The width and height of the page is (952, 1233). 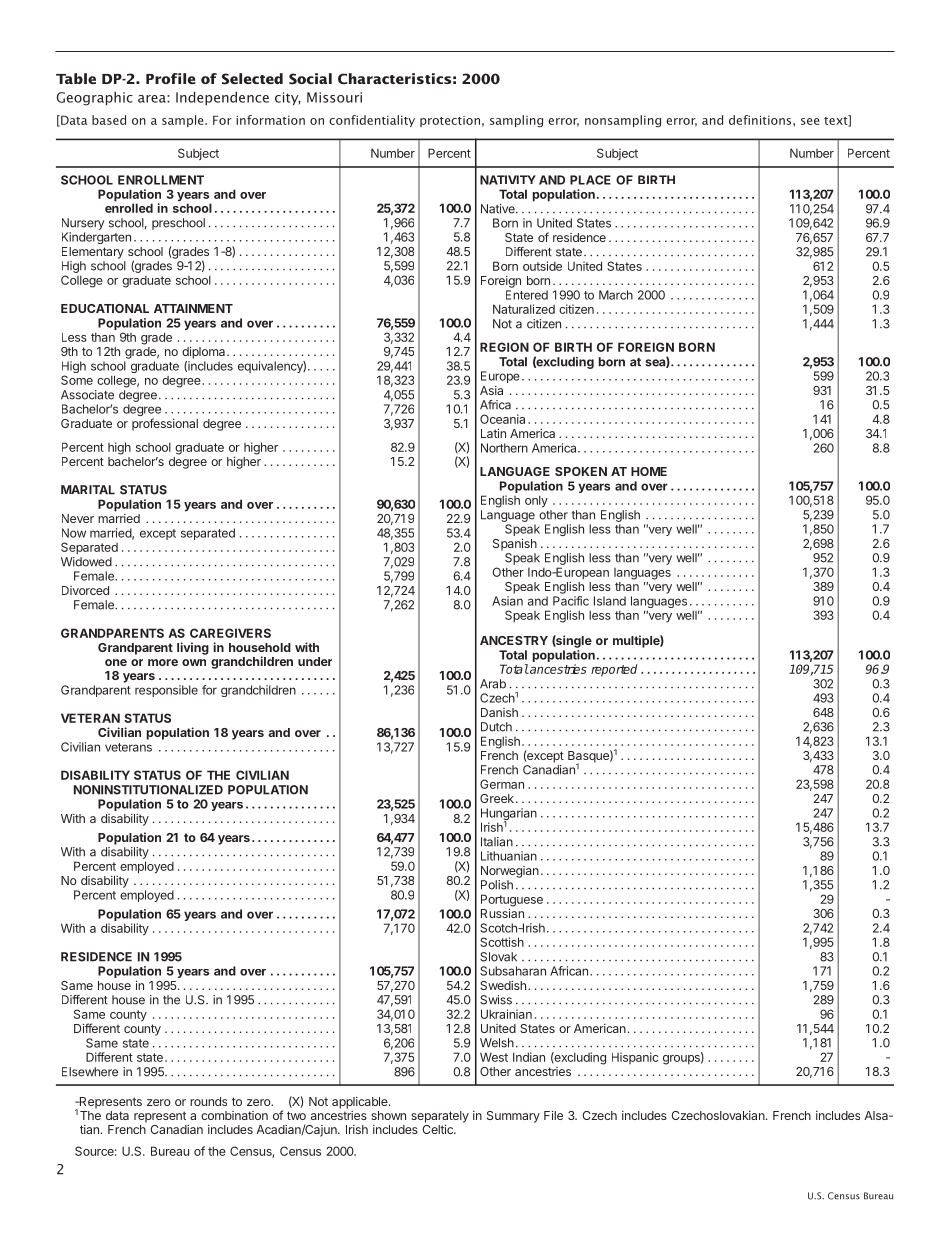 What do you see at coordinates (524, 309) in the page?
I see `Naturalized` at bounding box center [524, 309].
